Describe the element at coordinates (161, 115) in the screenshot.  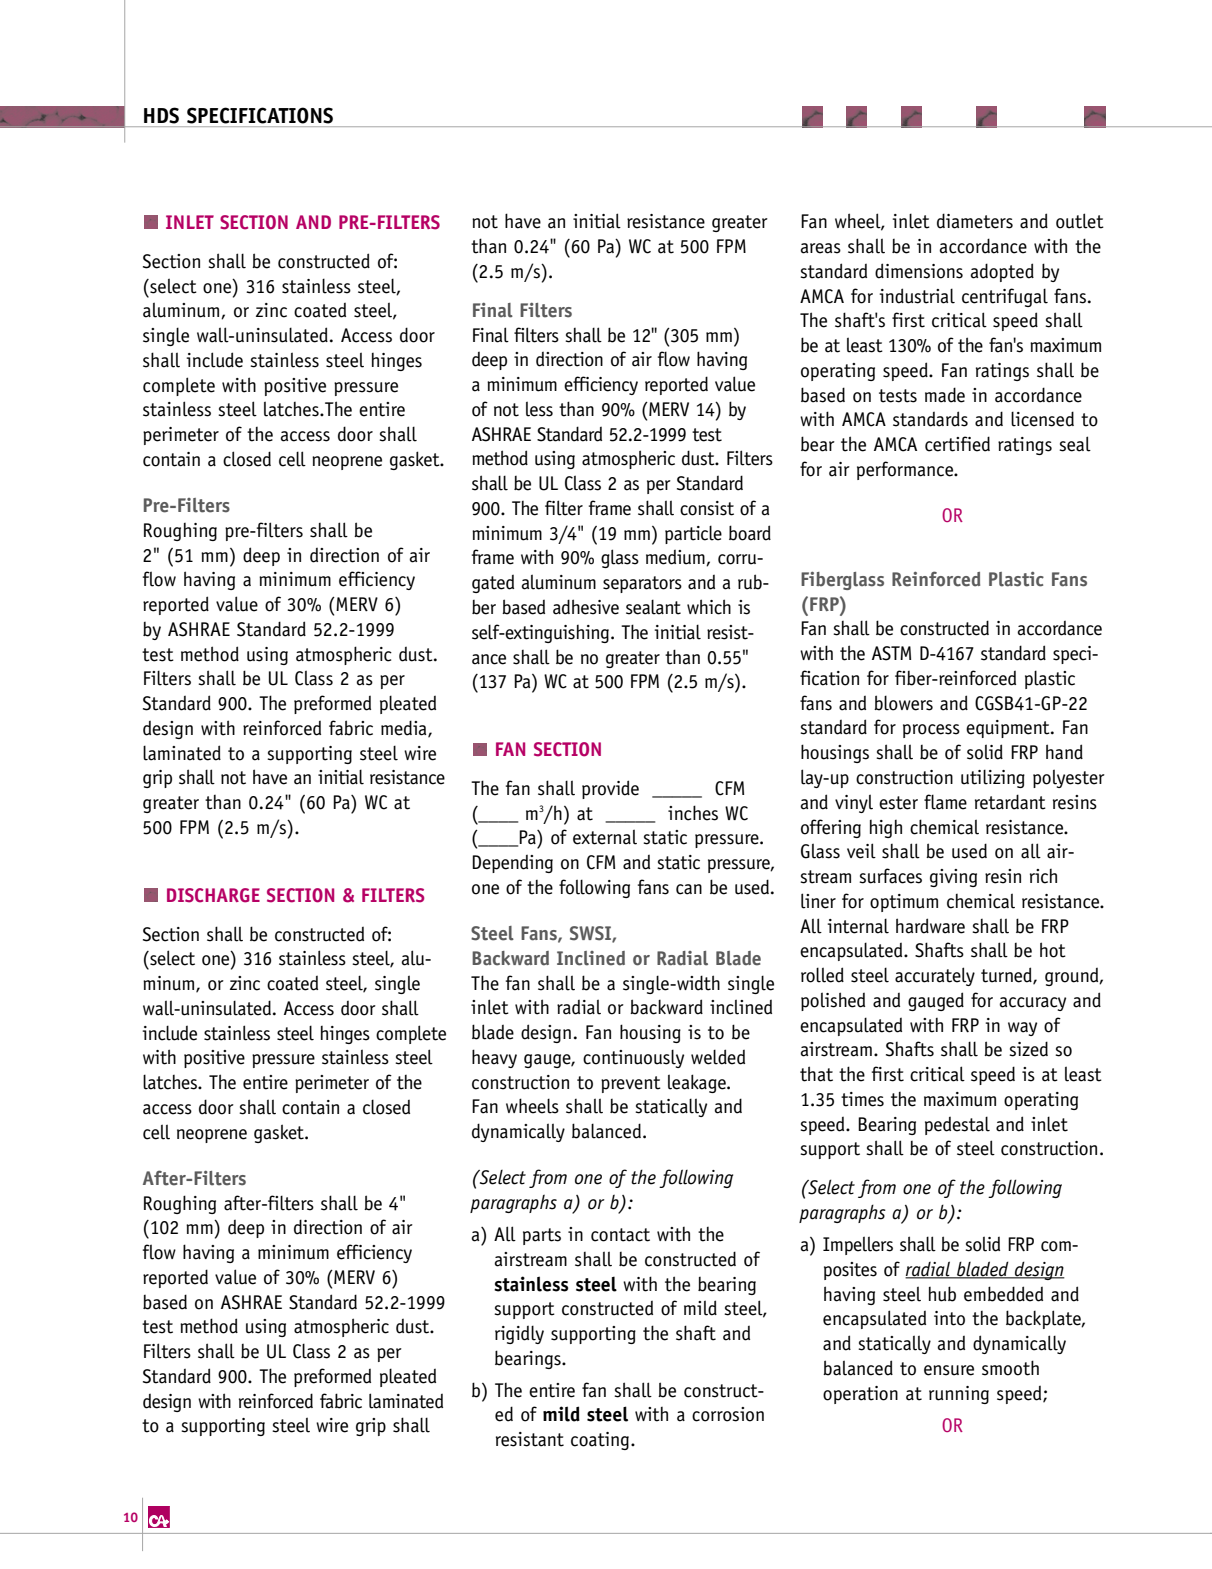
I see `HDS` at that location.
